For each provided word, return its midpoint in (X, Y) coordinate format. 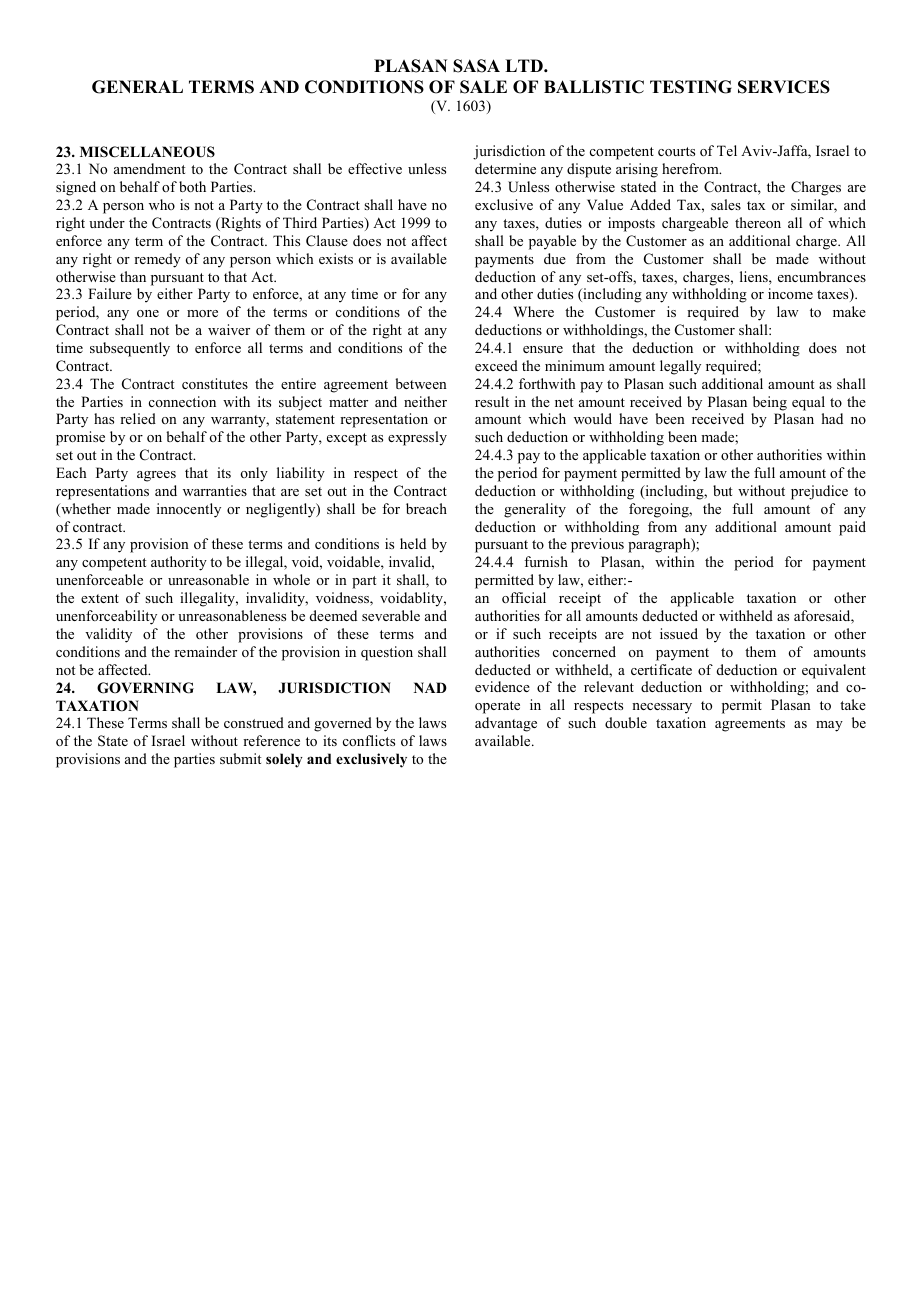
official (524, 597)
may (829, 726)
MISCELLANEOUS (147, 152)
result (492, 401)
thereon (758, 222)
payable (552, 242)
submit (240, 758)
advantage (506, 724)
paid (852, 528)
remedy (157, 260)
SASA (476, 66)
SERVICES (784, 87)
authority (179, 563)
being (770, 403)
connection (182, 401)
